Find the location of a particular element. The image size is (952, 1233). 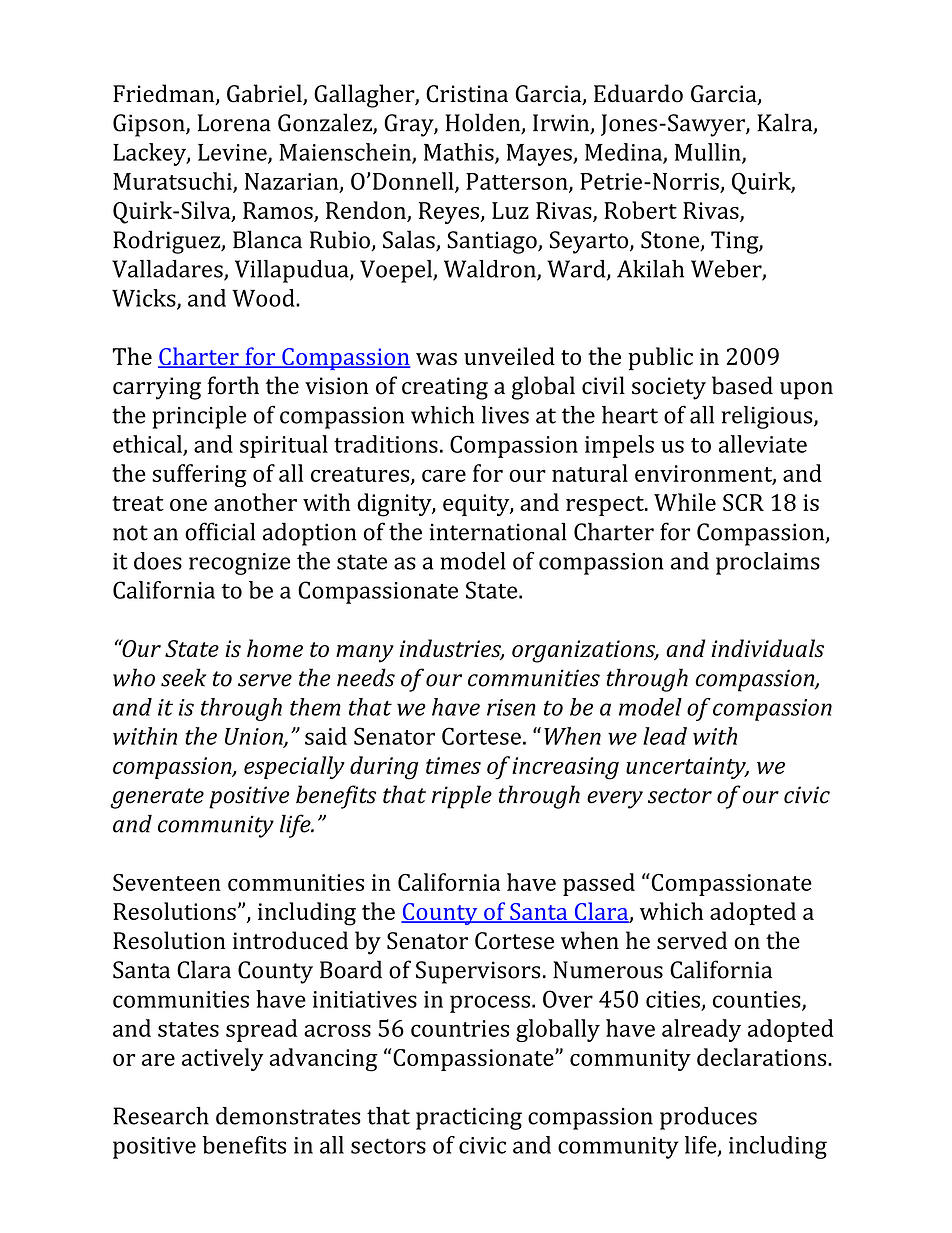

forth is located at coordinates (233, 385).
